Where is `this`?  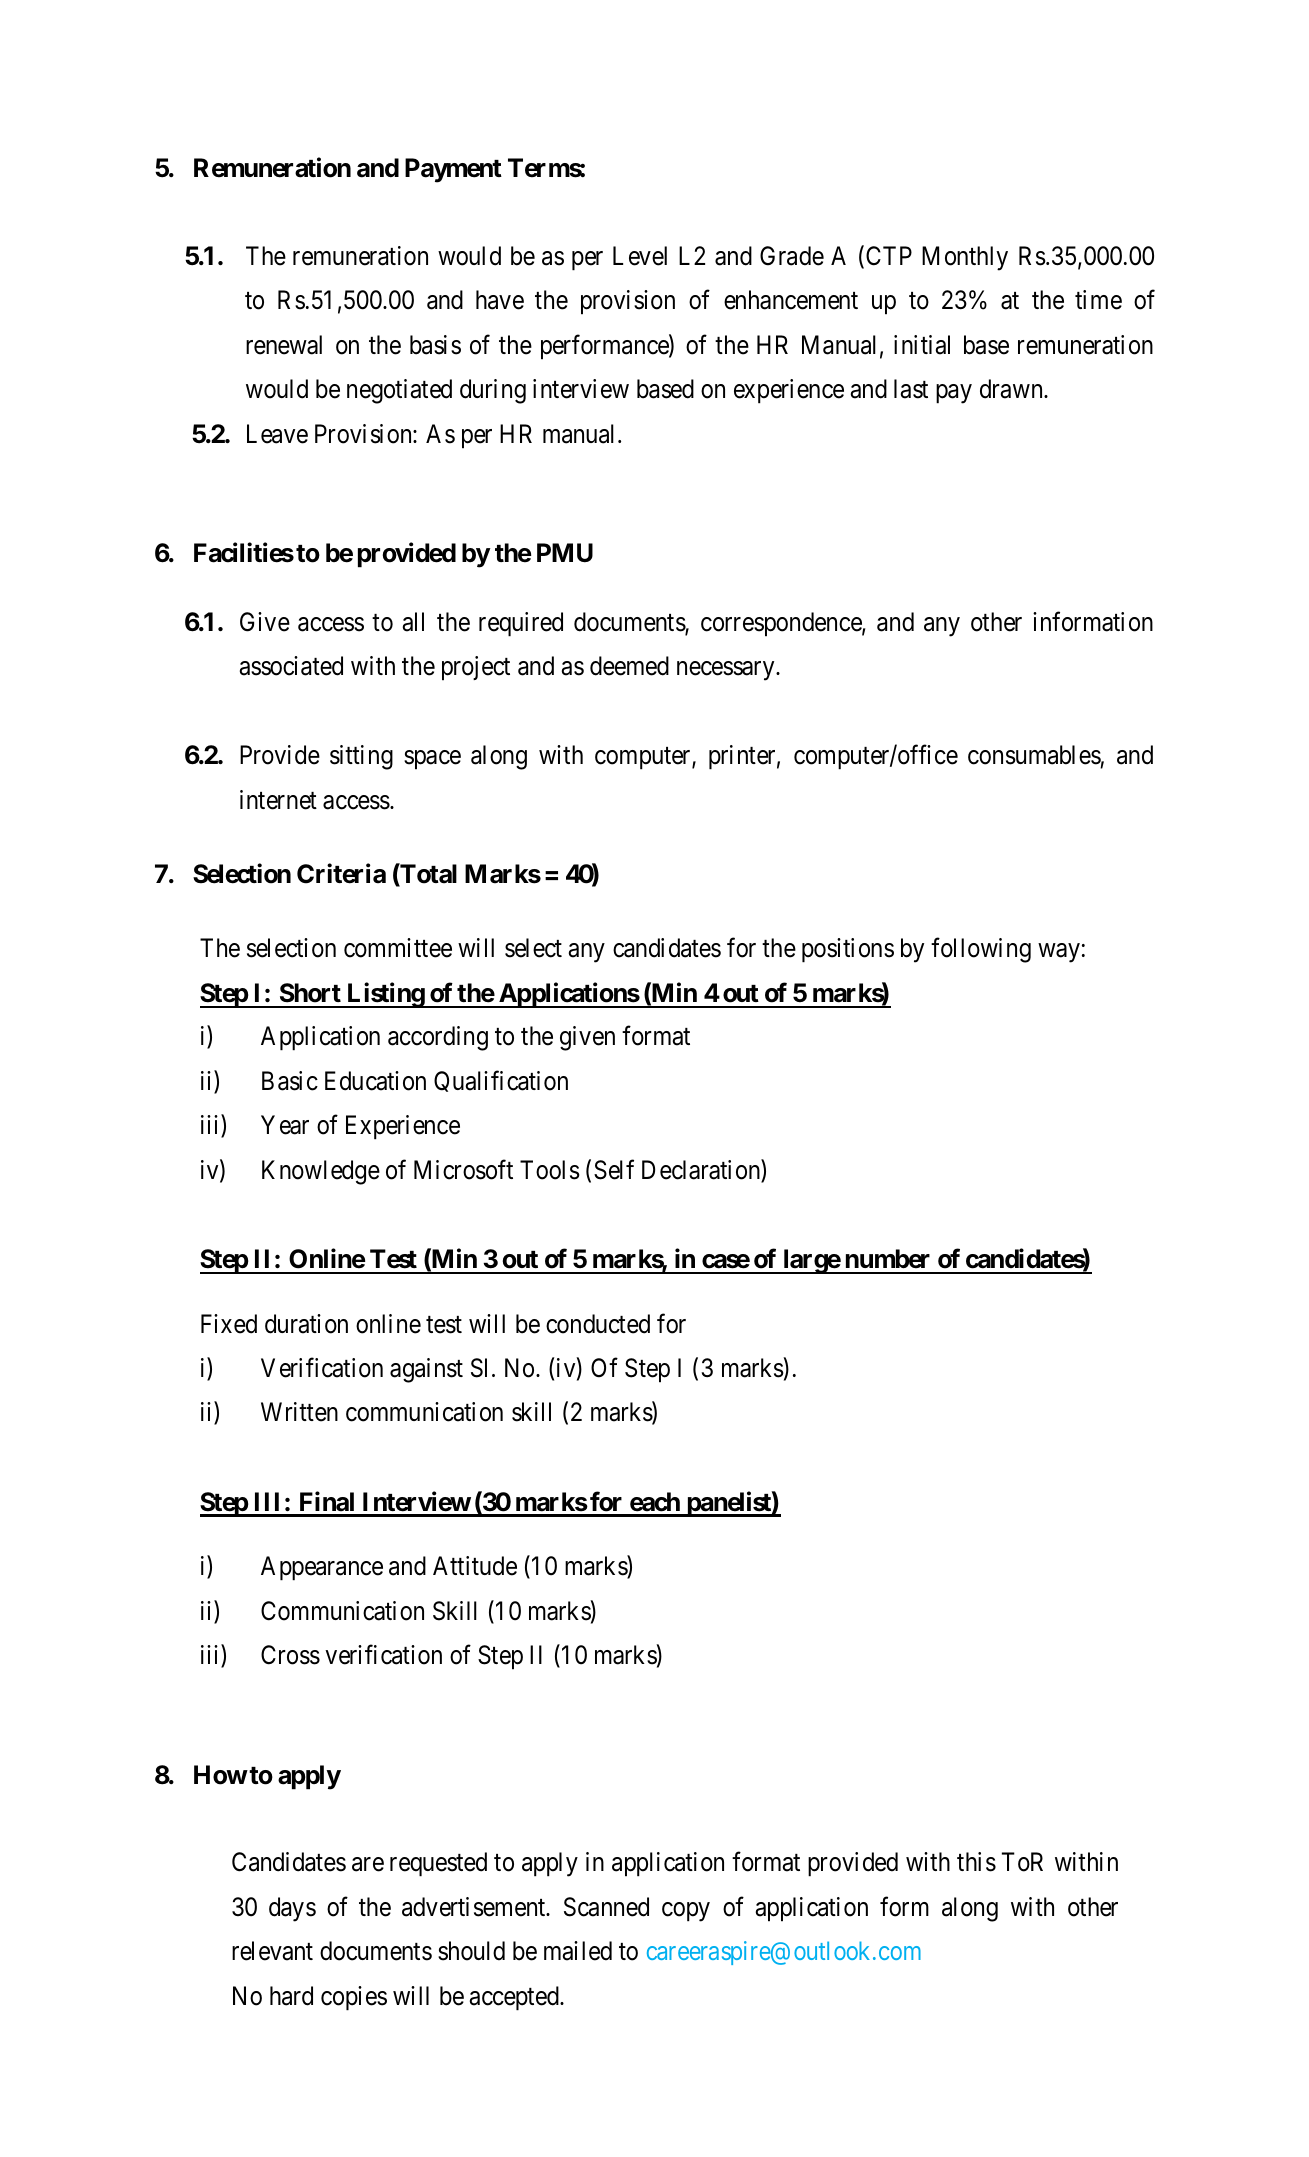
this is located at coordinates (976, 1862).
